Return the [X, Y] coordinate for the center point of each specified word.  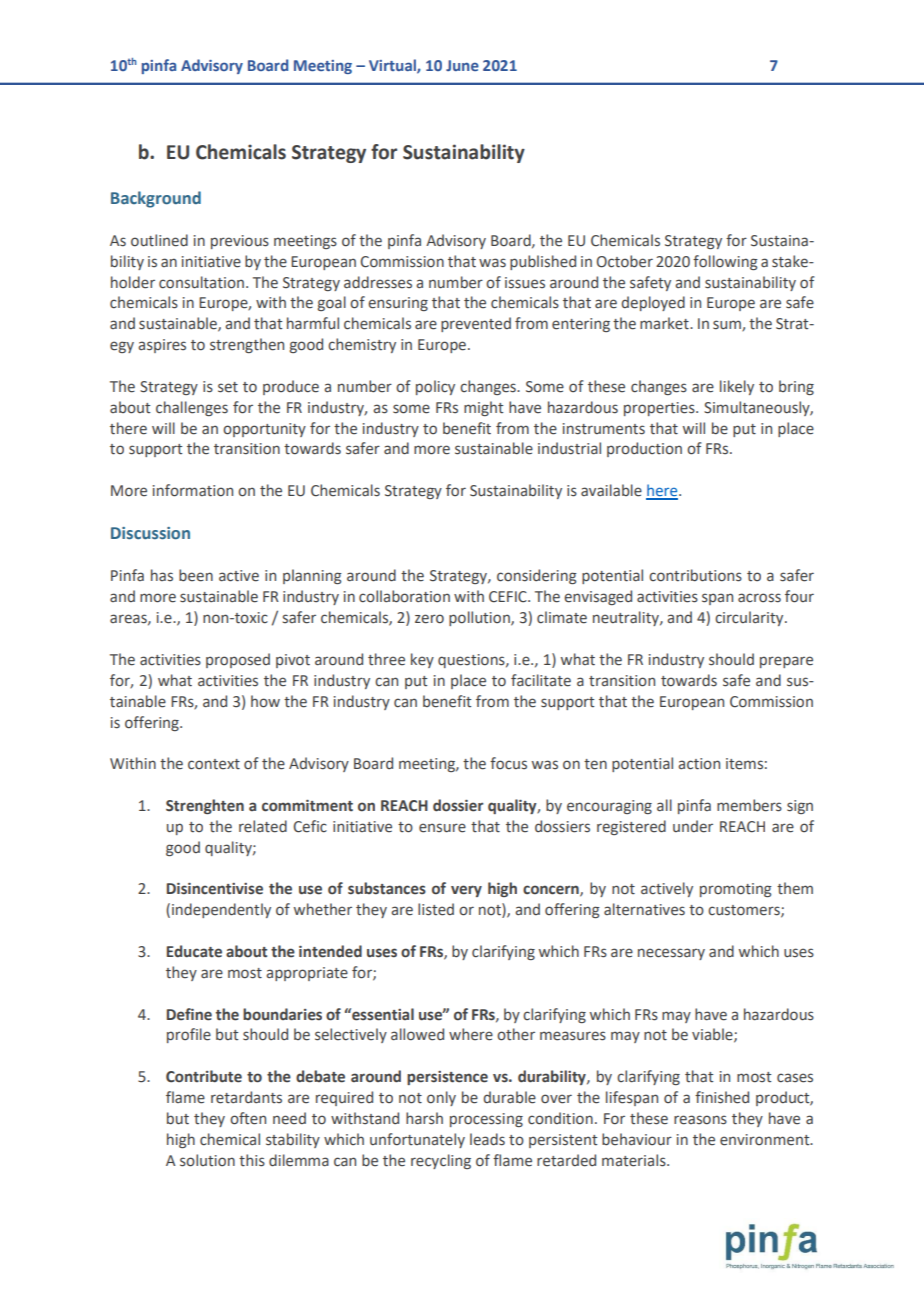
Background [156, 199]
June [462, 65]
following [725, 262]
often [248, 1118]
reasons [700, 1120]
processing [486, 1120]
